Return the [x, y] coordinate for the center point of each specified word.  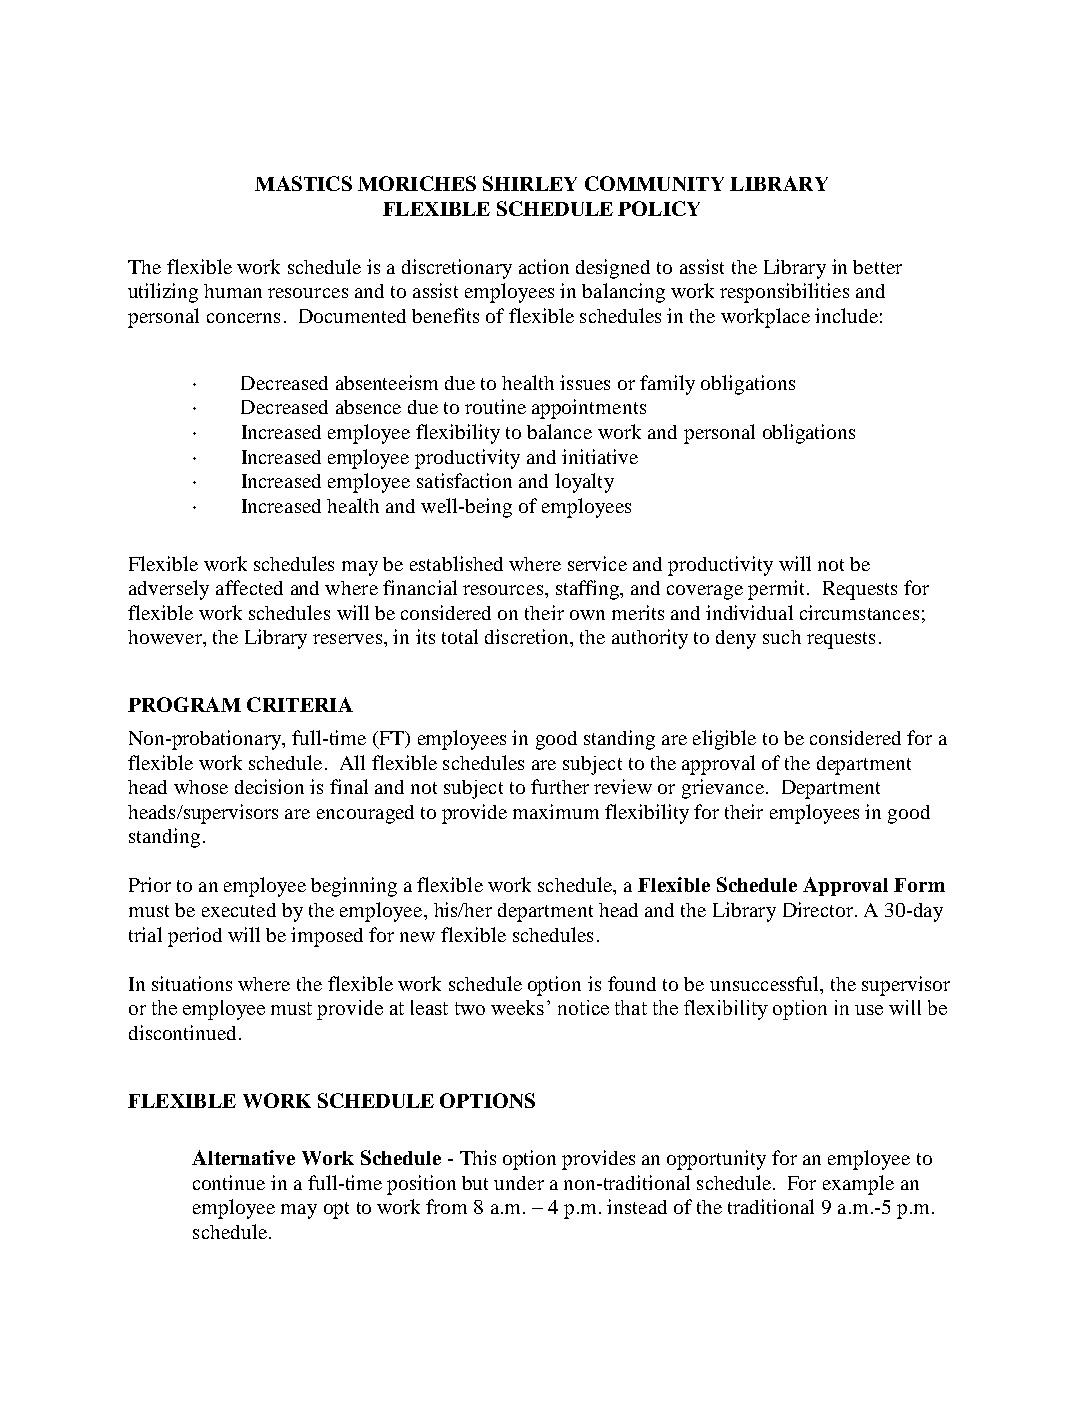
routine [495, 406]
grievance [723, 789]
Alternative [243, 1157]
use [869, 1010]
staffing [589, 590]
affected [249, 587]
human [233, 291]
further [560, 786]
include [846, 315]
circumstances [859, 612]
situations [192, 983]
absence [368, 407]
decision [269, 786]
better [877, 267]
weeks [517, 1007]
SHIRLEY [530, 183]
